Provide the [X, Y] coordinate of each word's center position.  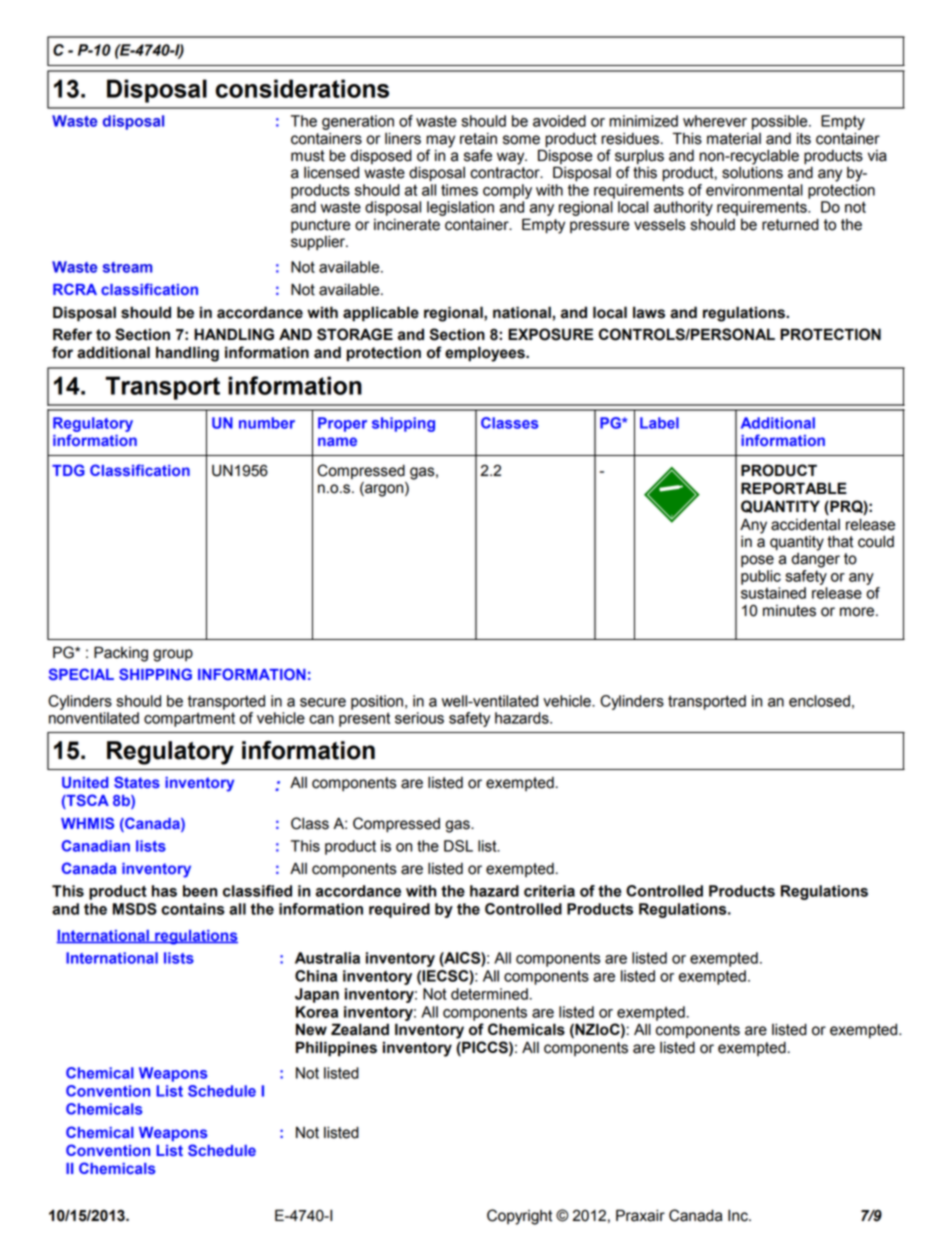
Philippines [336, 1049]
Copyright [519, 1217]
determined [489, 994]
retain [478, 138]
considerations [302, 88]
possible [781, 122]
